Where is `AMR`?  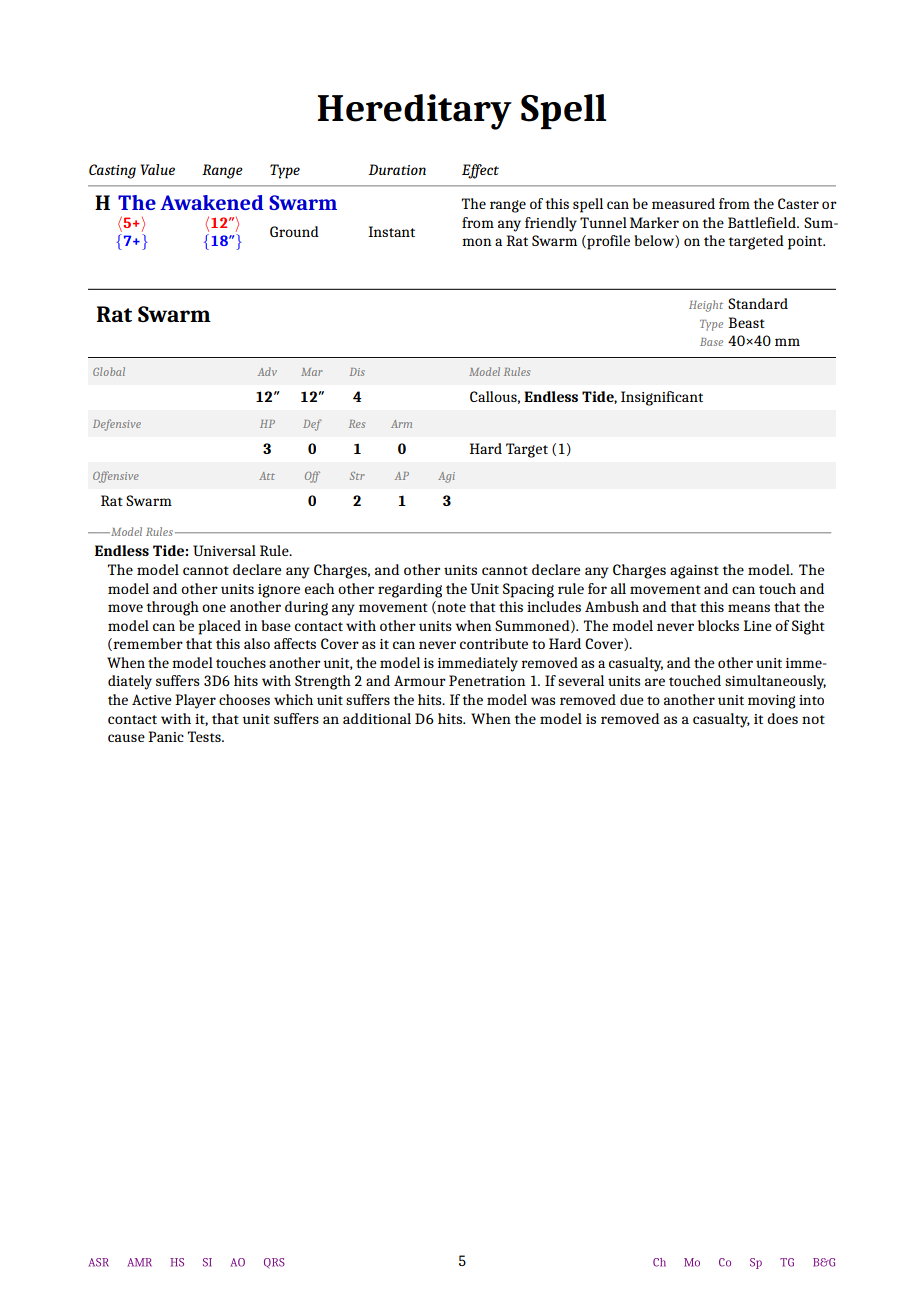 AMR is located at coordinates (139, 1262).
